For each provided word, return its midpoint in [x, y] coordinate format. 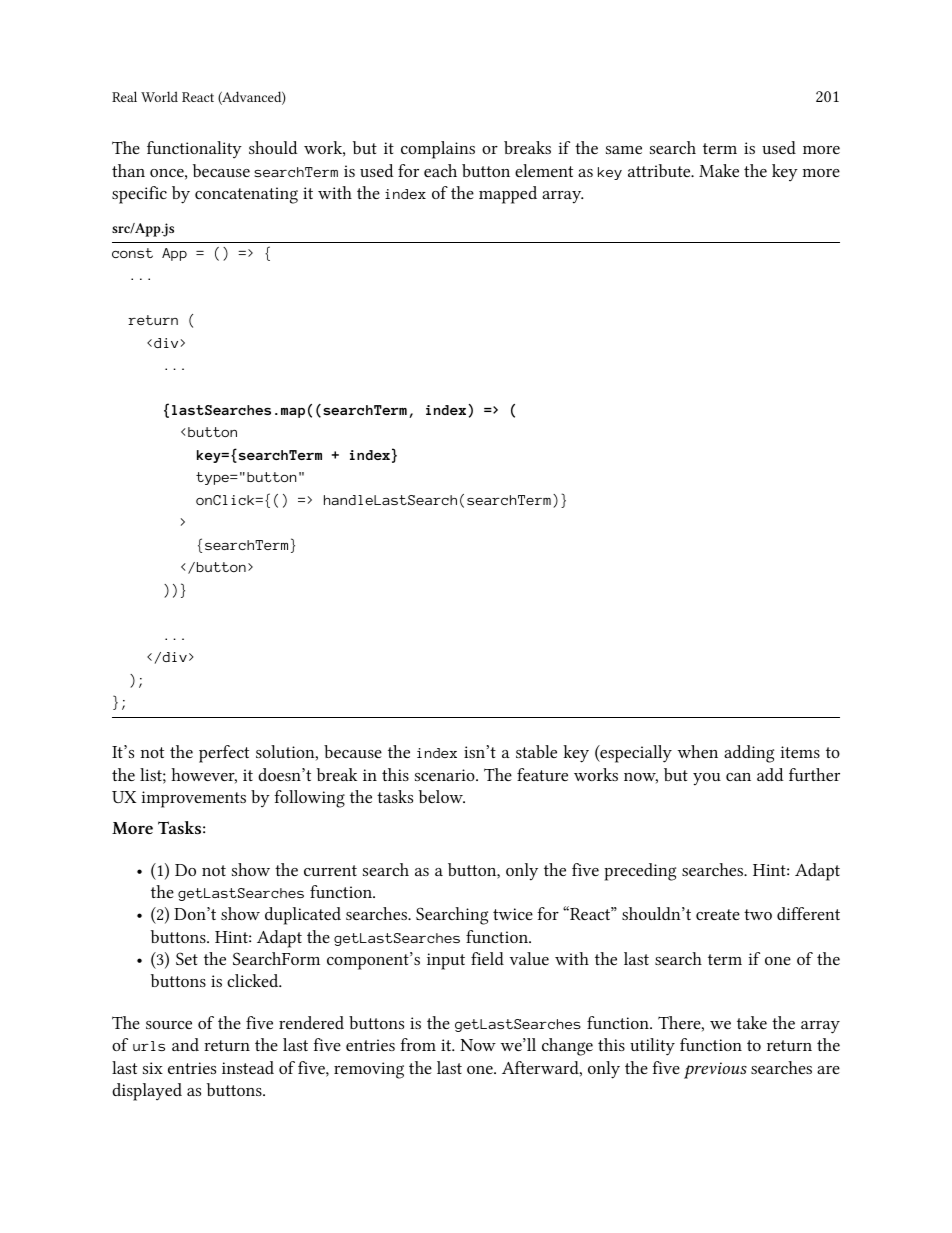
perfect [224, 754]
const [132, 253]
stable [536, 751]
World [159, 96]
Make [719, 170]
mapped [508, 195]
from [418, 1044]
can [738, 777]
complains [438, 150]
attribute [660, 170]
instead [248, 1067]
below [442, 796]
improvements [193, 799]
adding [749, 754]
